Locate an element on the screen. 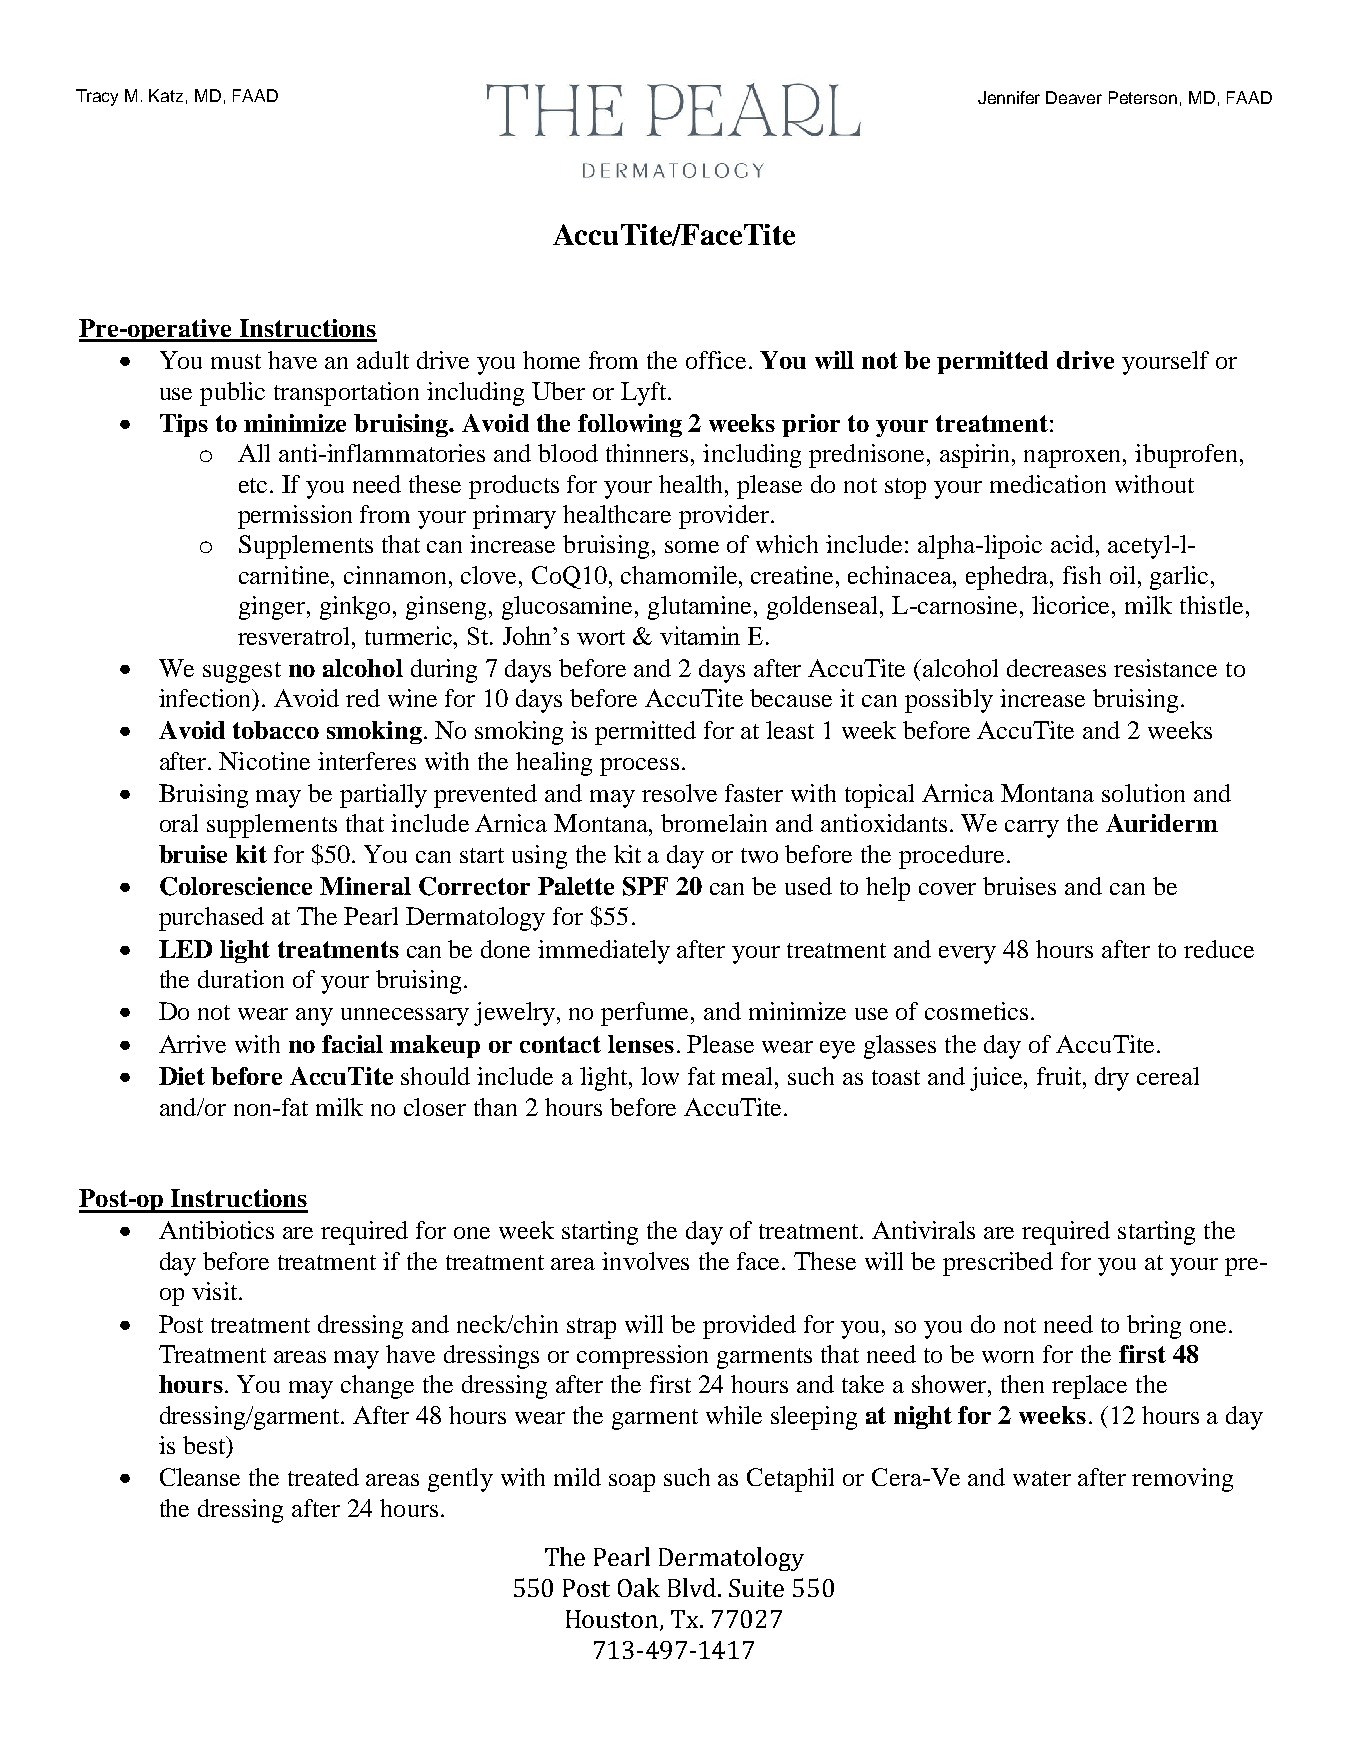  involves is located at coordinates (645, 1261).
